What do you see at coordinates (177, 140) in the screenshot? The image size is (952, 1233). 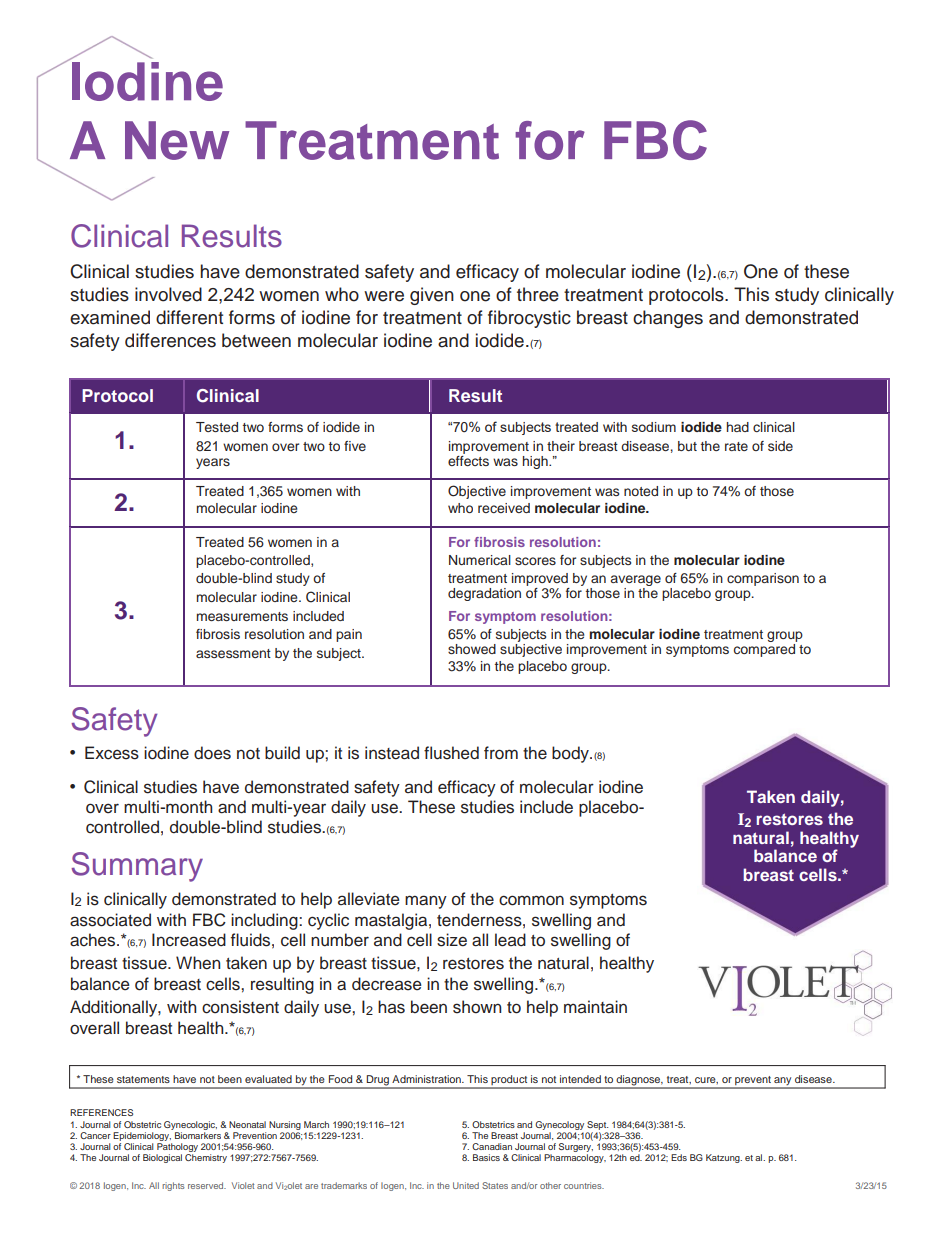 I see `New` at bounding box center [177, 140].
